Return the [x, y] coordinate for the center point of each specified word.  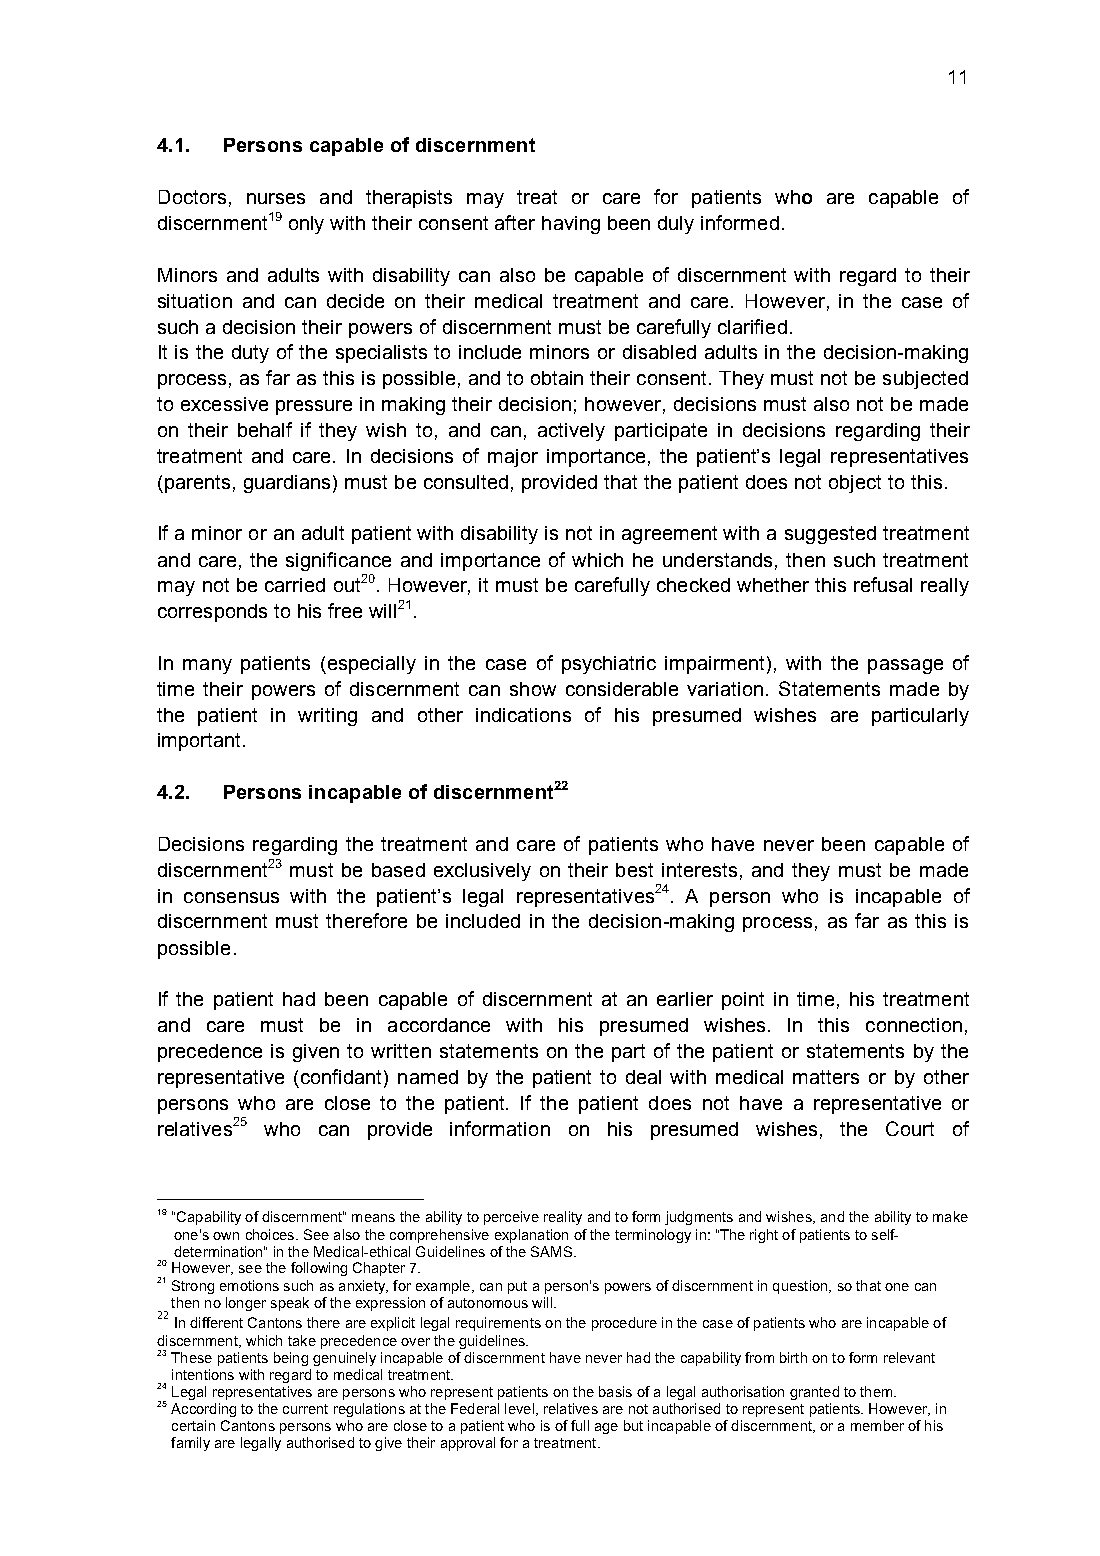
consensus [231, 897]
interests [699, 870]
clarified [752, 326]
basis [615, 1391]
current [305, 1409]
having [571, 225]
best [634, 870]
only [306, 225]
